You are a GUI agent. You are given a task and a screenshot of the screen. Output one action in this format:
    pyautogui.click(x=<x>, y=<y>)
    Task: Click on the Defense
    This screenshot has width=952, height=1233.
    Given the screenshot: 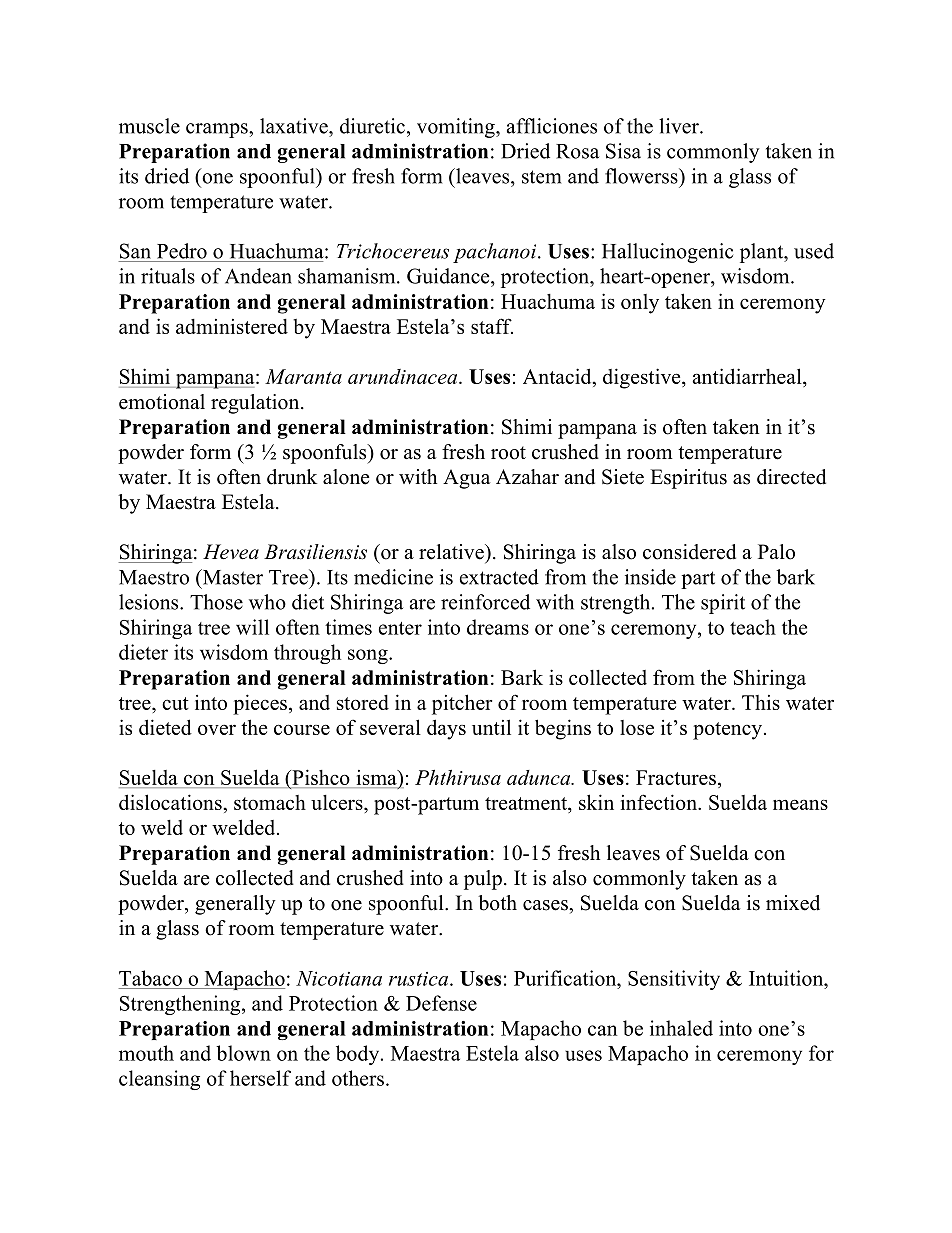 What is the action you would take?
    pyautogui.click(x=441, y=1003)
